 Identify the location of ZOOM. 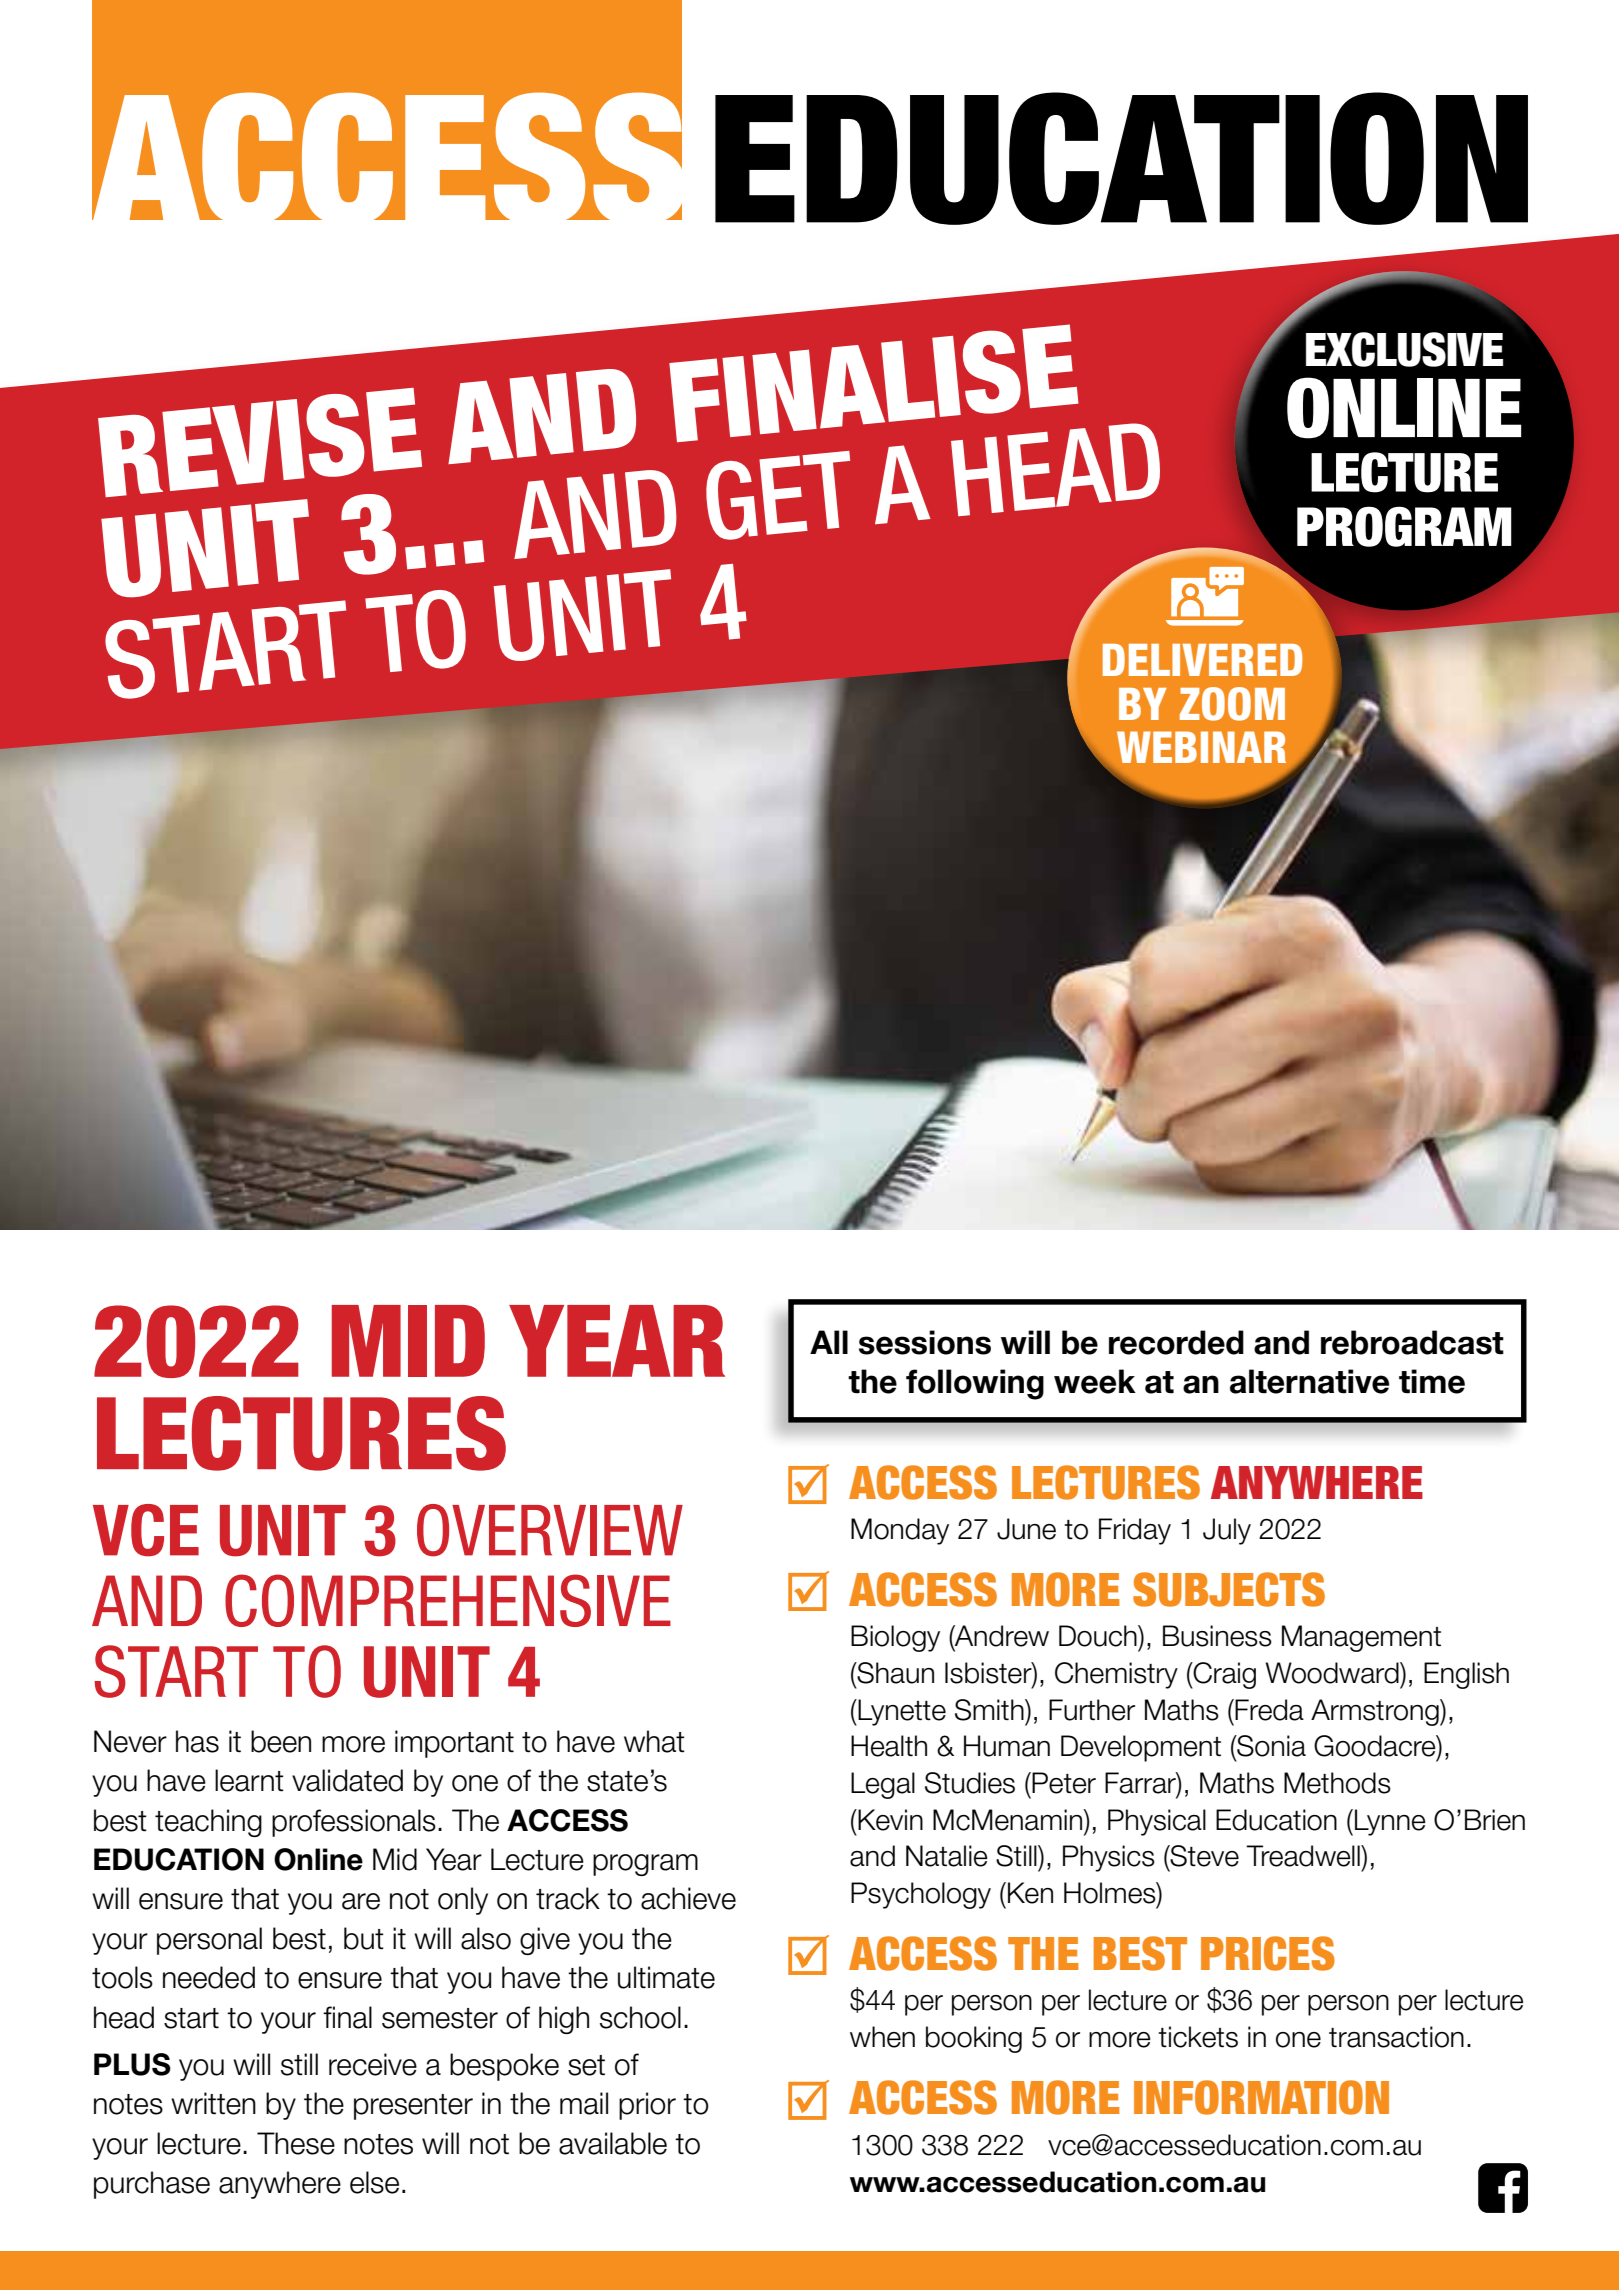
(1232, 704).
